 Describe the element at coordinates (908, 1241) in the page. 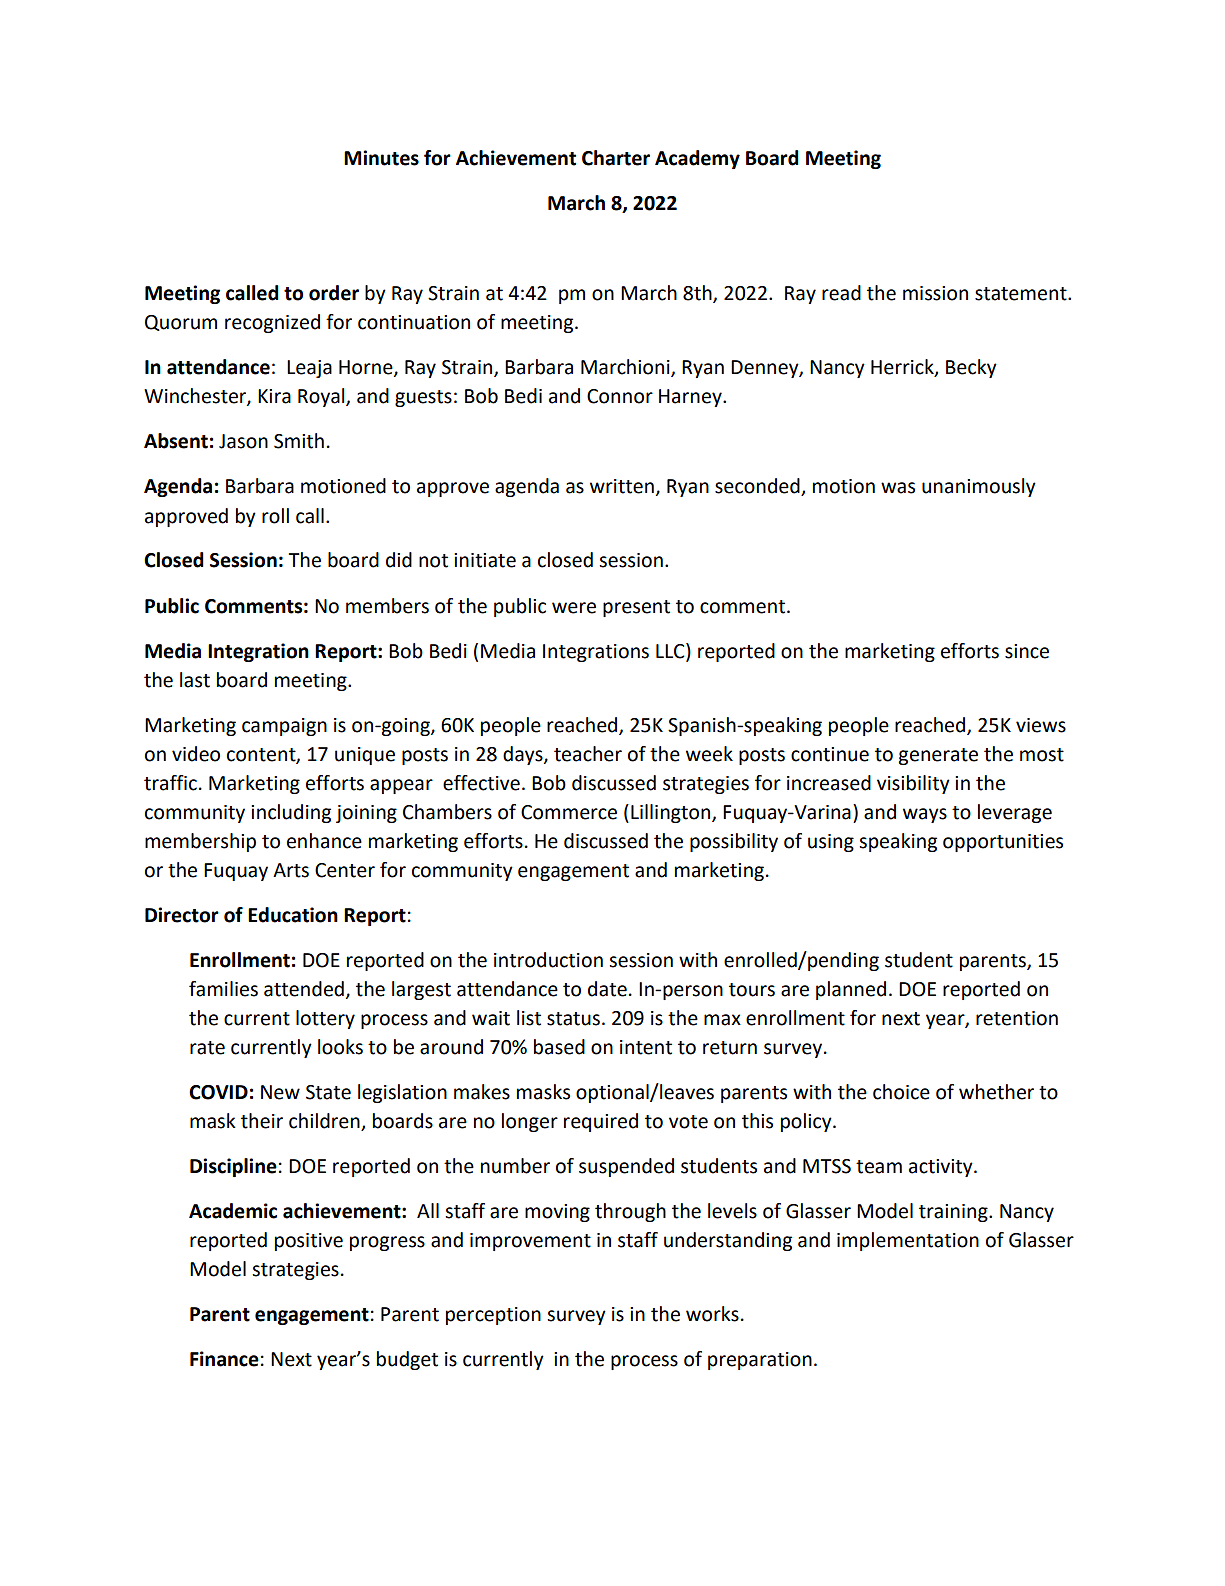

I see `implementation` at that location.
